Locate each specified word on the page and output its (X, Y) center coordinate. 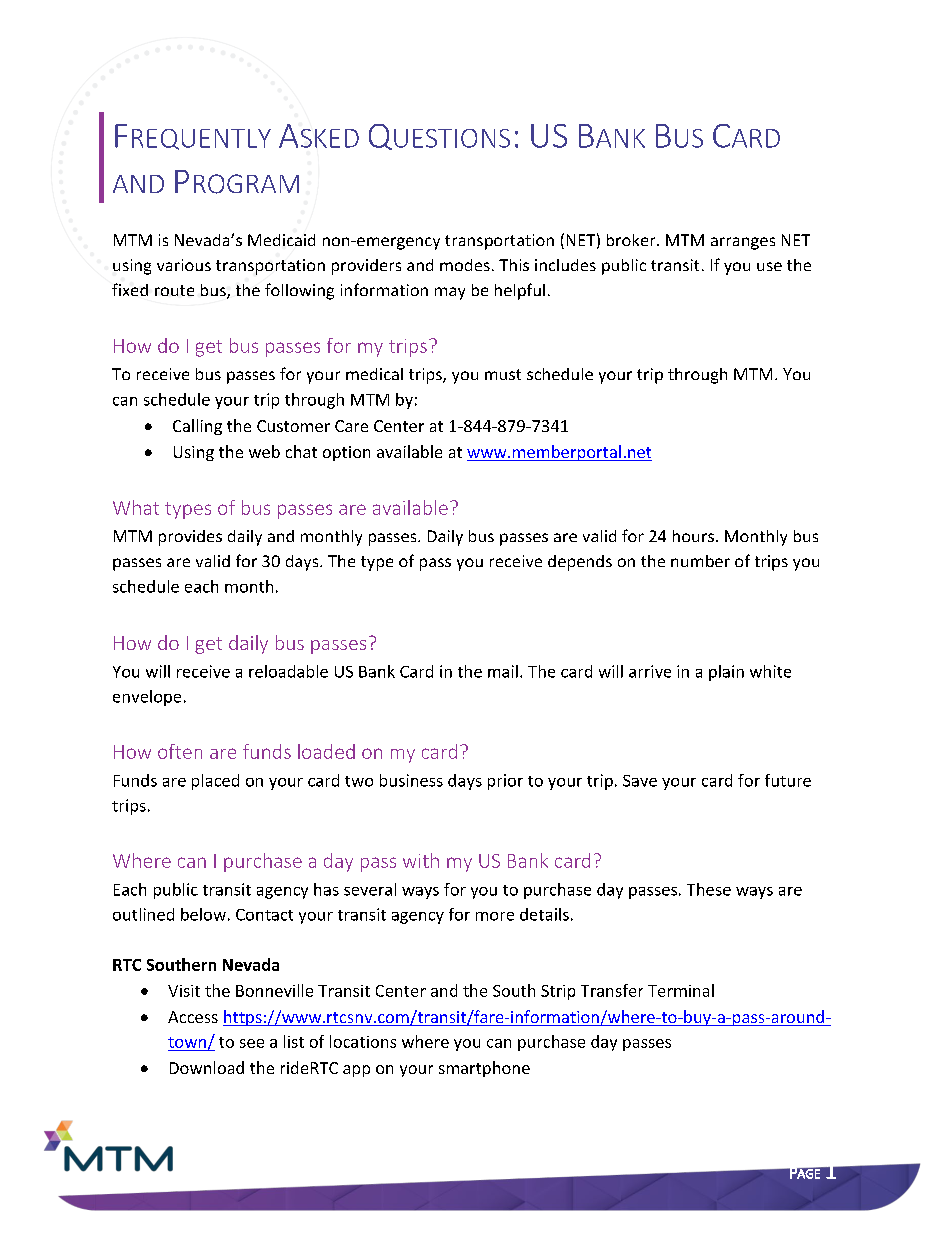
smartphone (484, 1069)
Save (640, 781)
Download (207, 1067)
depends (580, 563)
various (184, 265)
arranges (743, 243)
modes (465, 265)
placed (215, 782)
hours (693, 536)
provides (190, 538)
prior (505, 782)
